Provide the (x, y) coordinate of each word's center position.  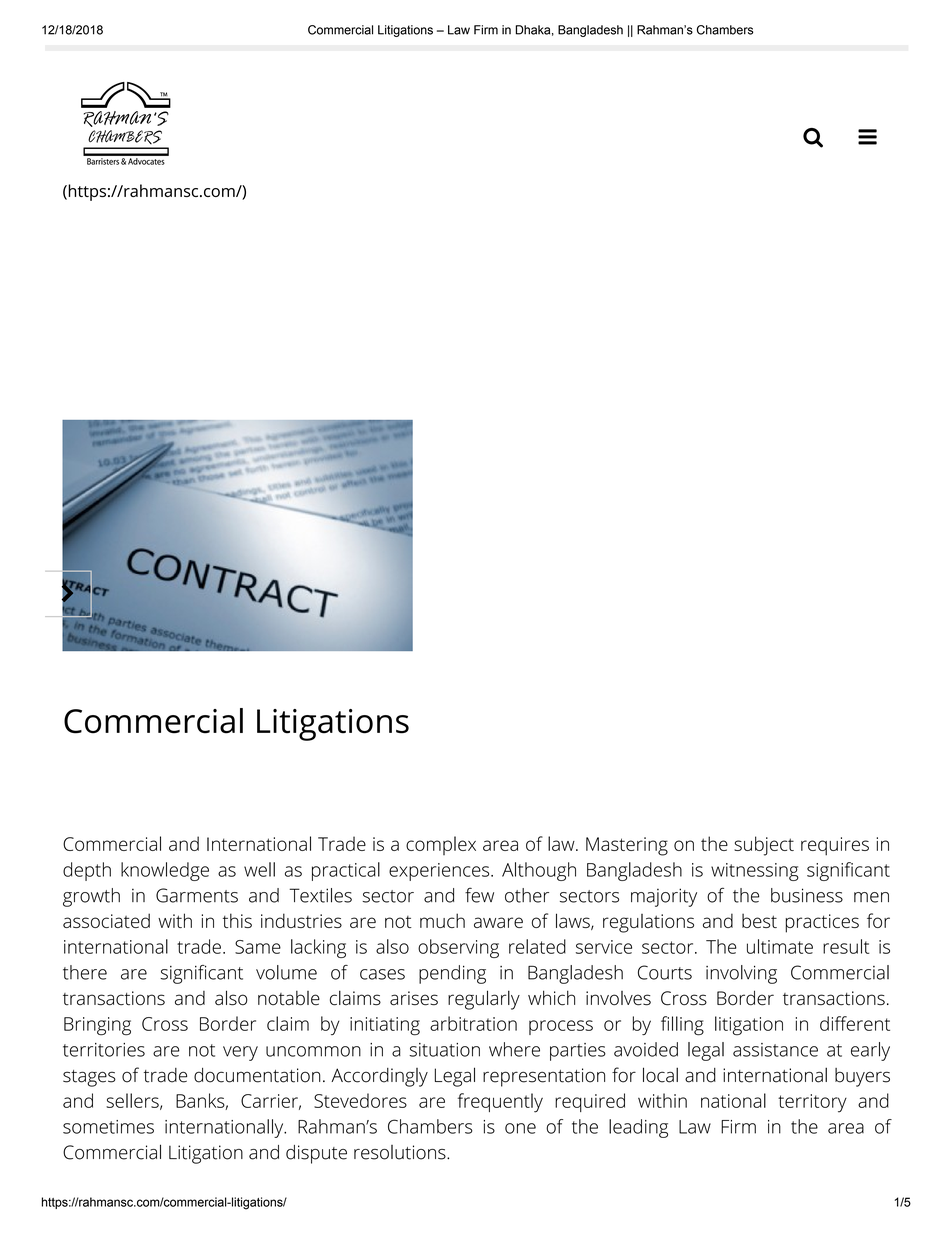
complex (441, 845)
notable (289, 998)
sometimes (108, 1127)
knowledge (165, 871)
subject (764, 846)
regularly (484, 1000)
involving (741, 974)
